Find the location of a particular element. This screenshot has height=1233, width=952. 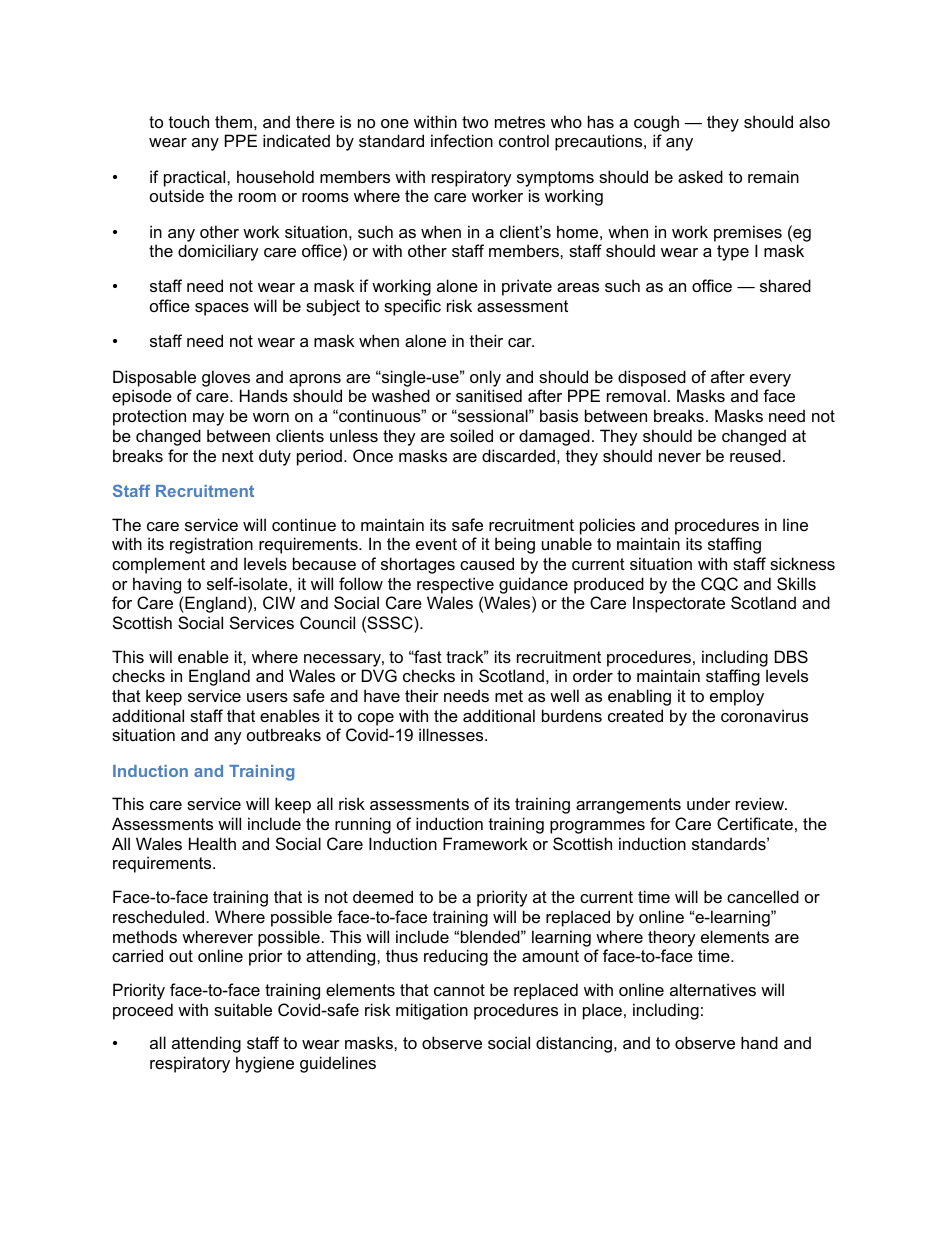

illnesses is located at coordinates (452, 734).
